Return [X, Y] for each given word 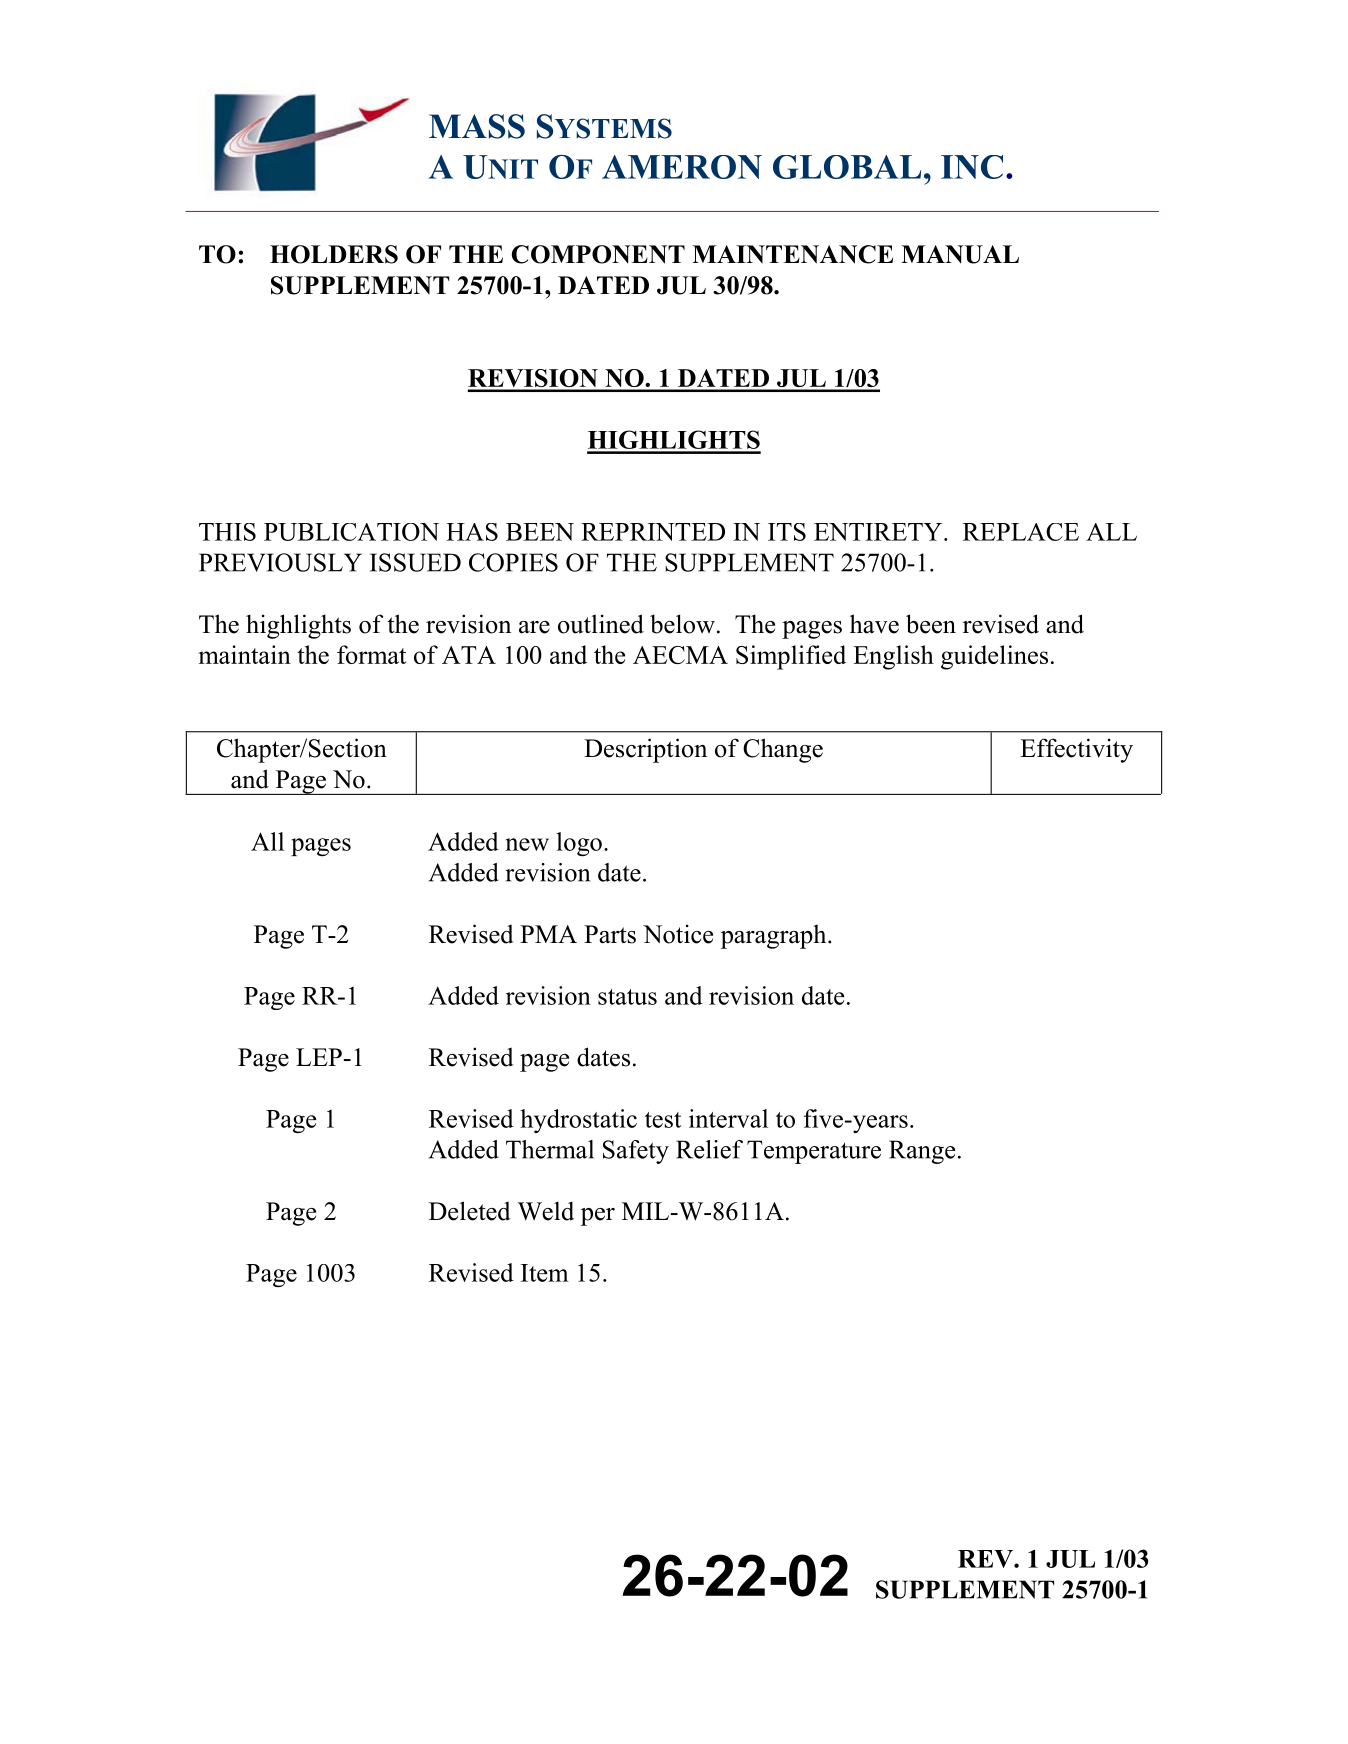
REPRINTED [653, 532]
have [874, 624]
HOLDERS [334, 254]
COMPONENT [598, 254]
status [627, 997]
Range [922, 1152]
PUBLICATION [351, 532]
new [527, 844]
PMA [548, 934]
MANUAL [960, 254]
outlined [601, 624]
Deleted [470, 1211]
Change [783, 750]
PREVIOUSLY [280, 562]
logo [579, 844]
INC [972, 167]
